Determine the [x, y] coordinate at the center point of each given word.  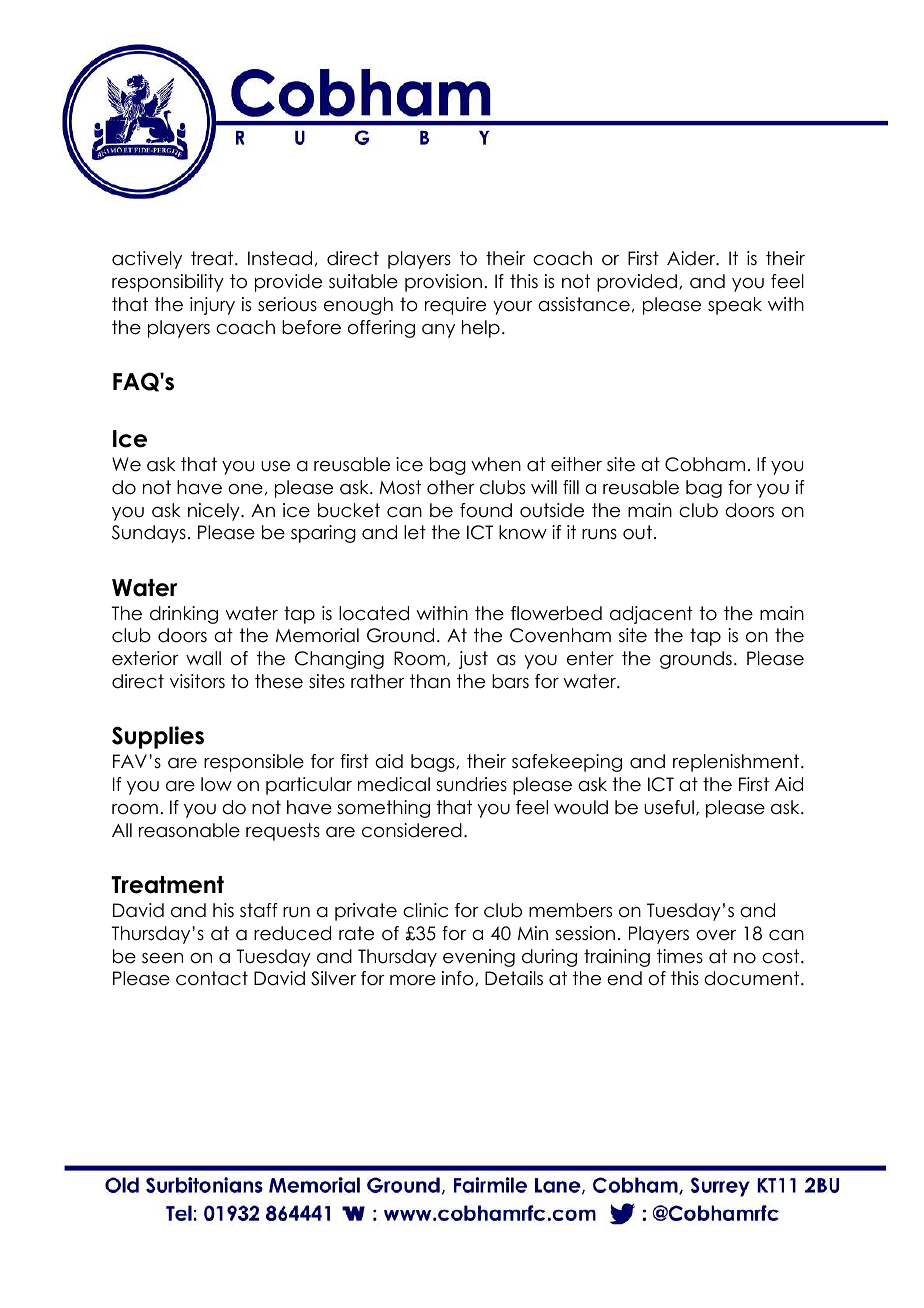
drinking [184, 615]
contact [212, 978]
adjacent [651, 615]
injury [212, 306]
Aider [692, 258]
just [473, 660]
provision [443, 283]
